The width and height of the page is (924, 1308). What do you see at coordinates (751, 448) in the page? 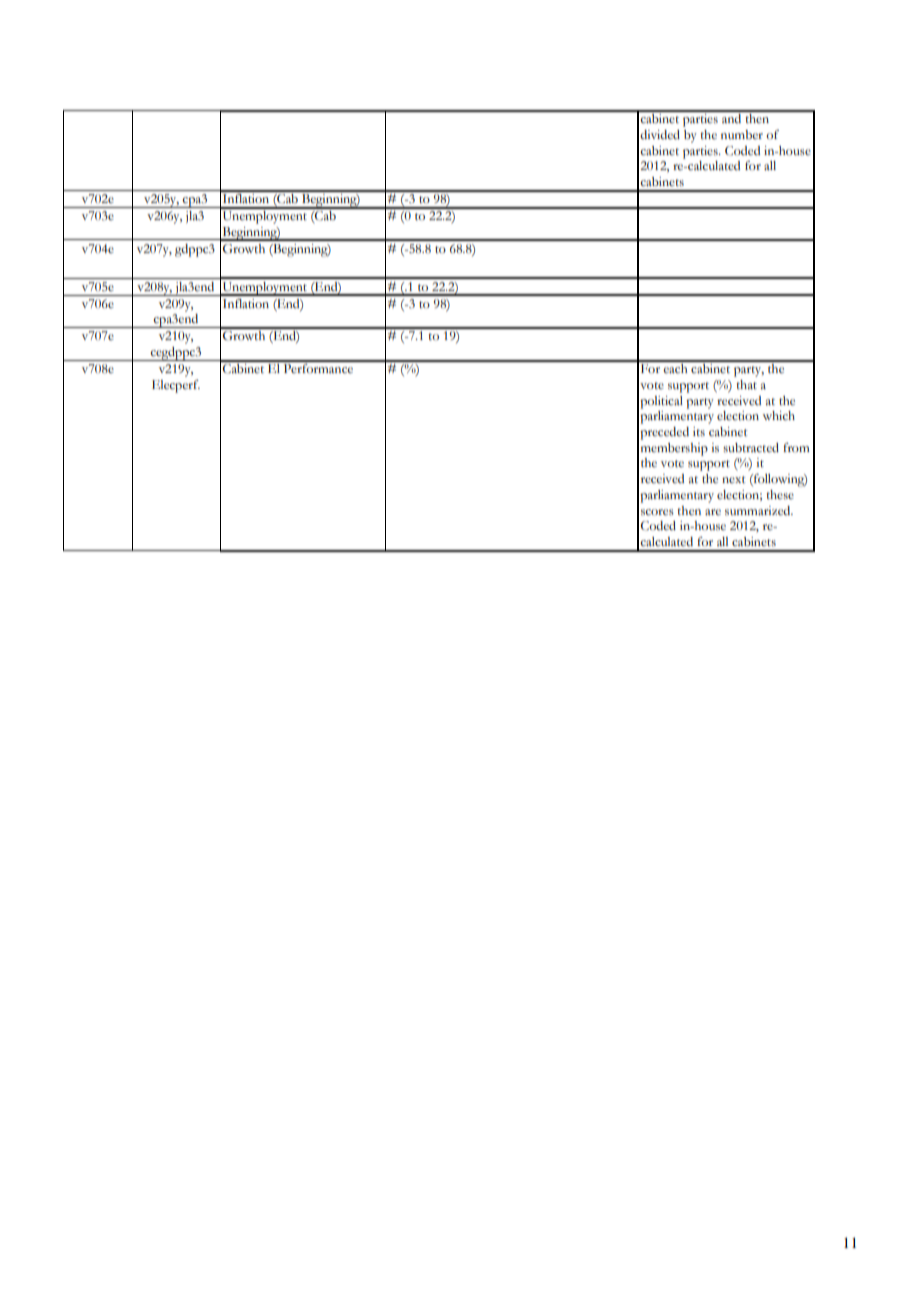
I see `subtracted` at bounding box center [751, 448].
